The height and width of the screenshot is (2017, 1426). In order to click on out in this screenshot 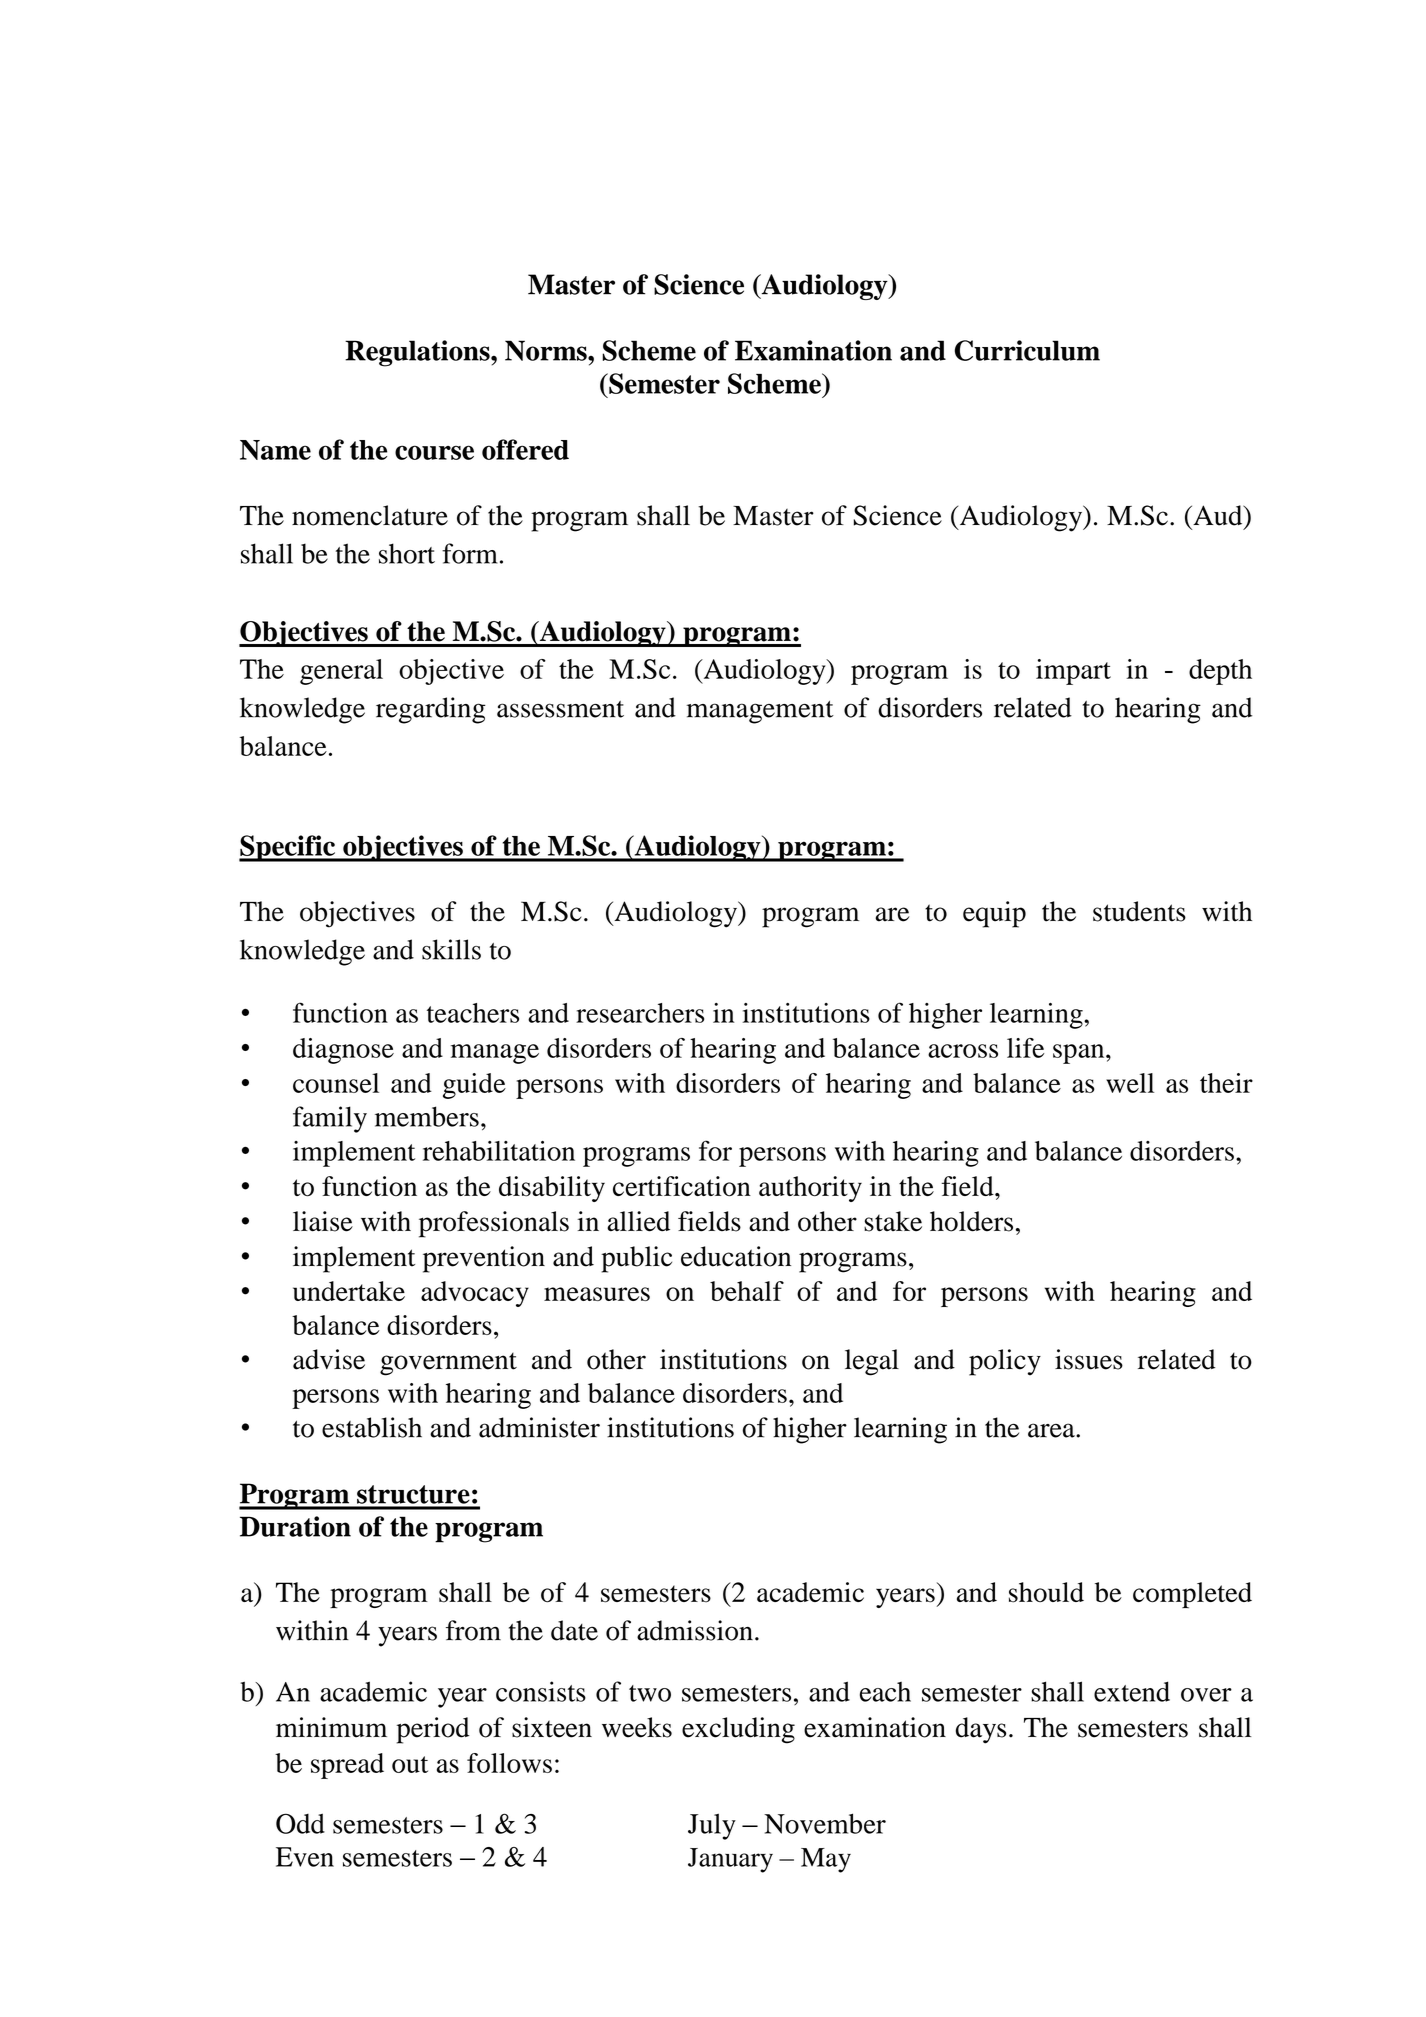, I will do `click(410, 1764)`.
